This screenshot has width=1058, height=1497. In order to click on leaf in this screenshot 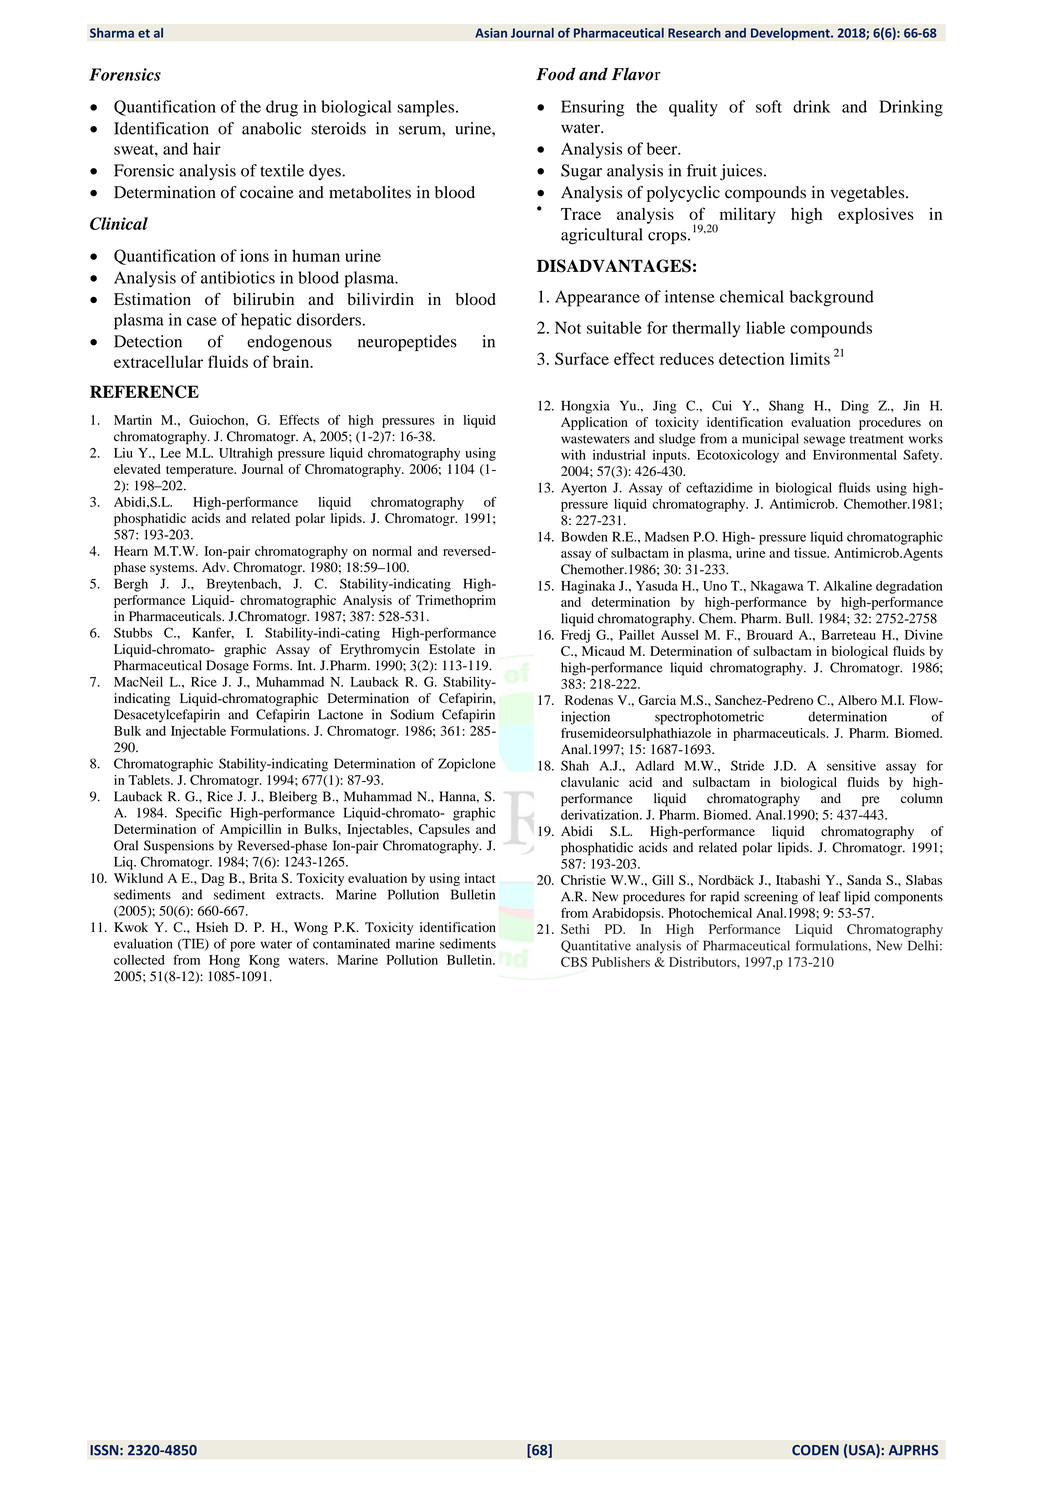, I will do `click(830, 896)`.
